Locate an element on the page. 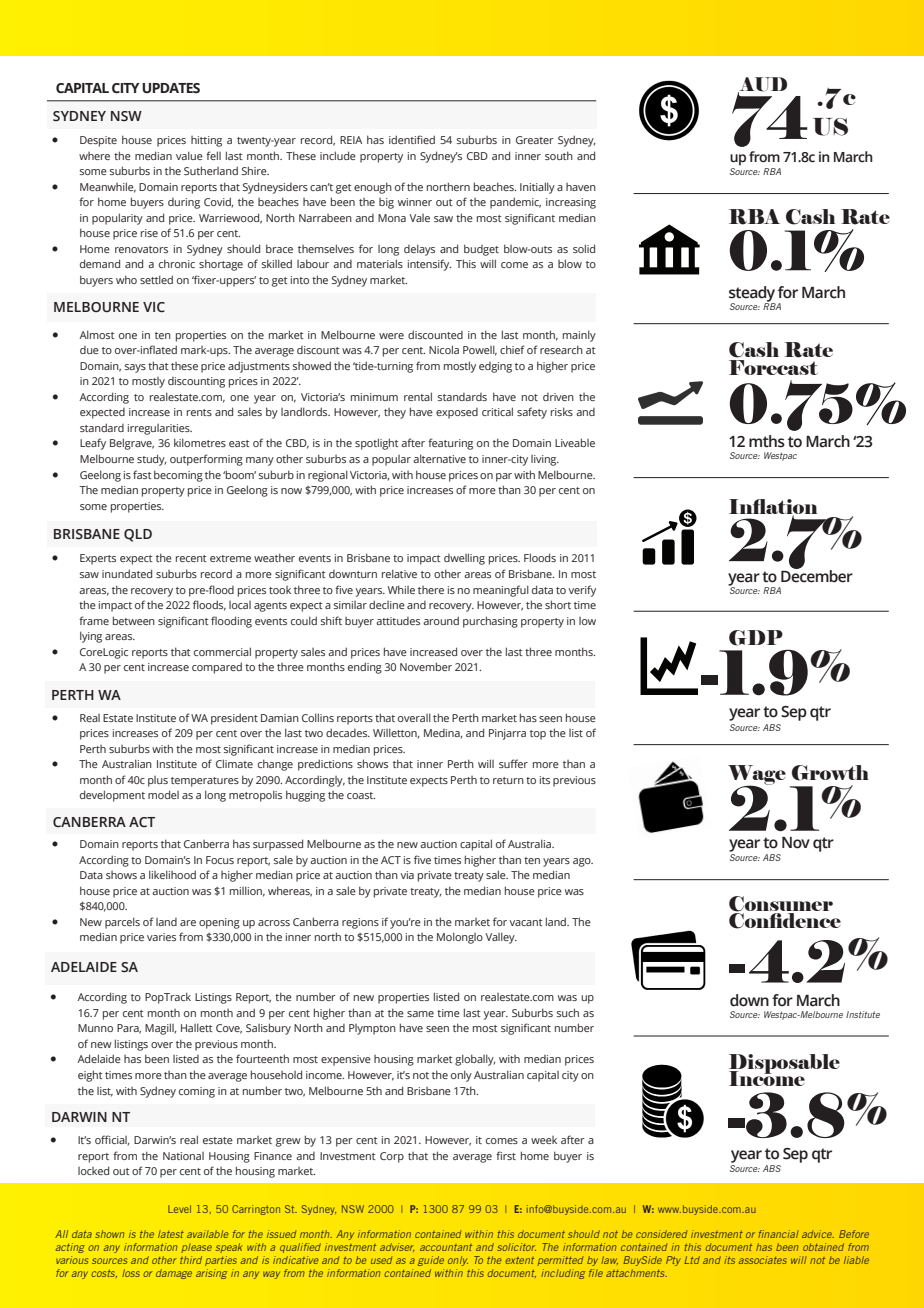 This document has height=1308, width=924. UPDATES is located at coordinates (171, 88).
